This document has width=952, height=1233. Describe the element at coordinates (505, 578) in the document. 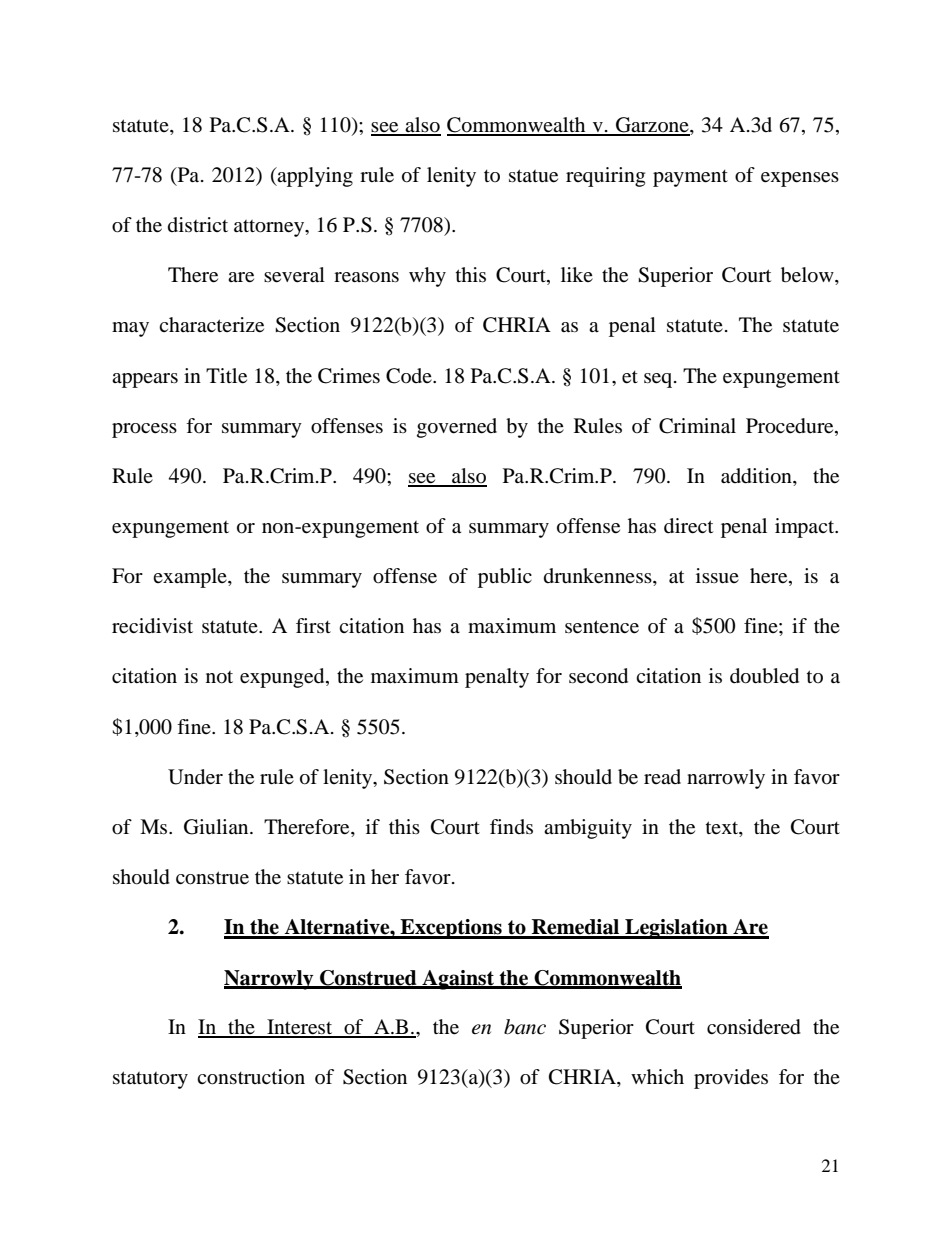

I see `public` at that location.
